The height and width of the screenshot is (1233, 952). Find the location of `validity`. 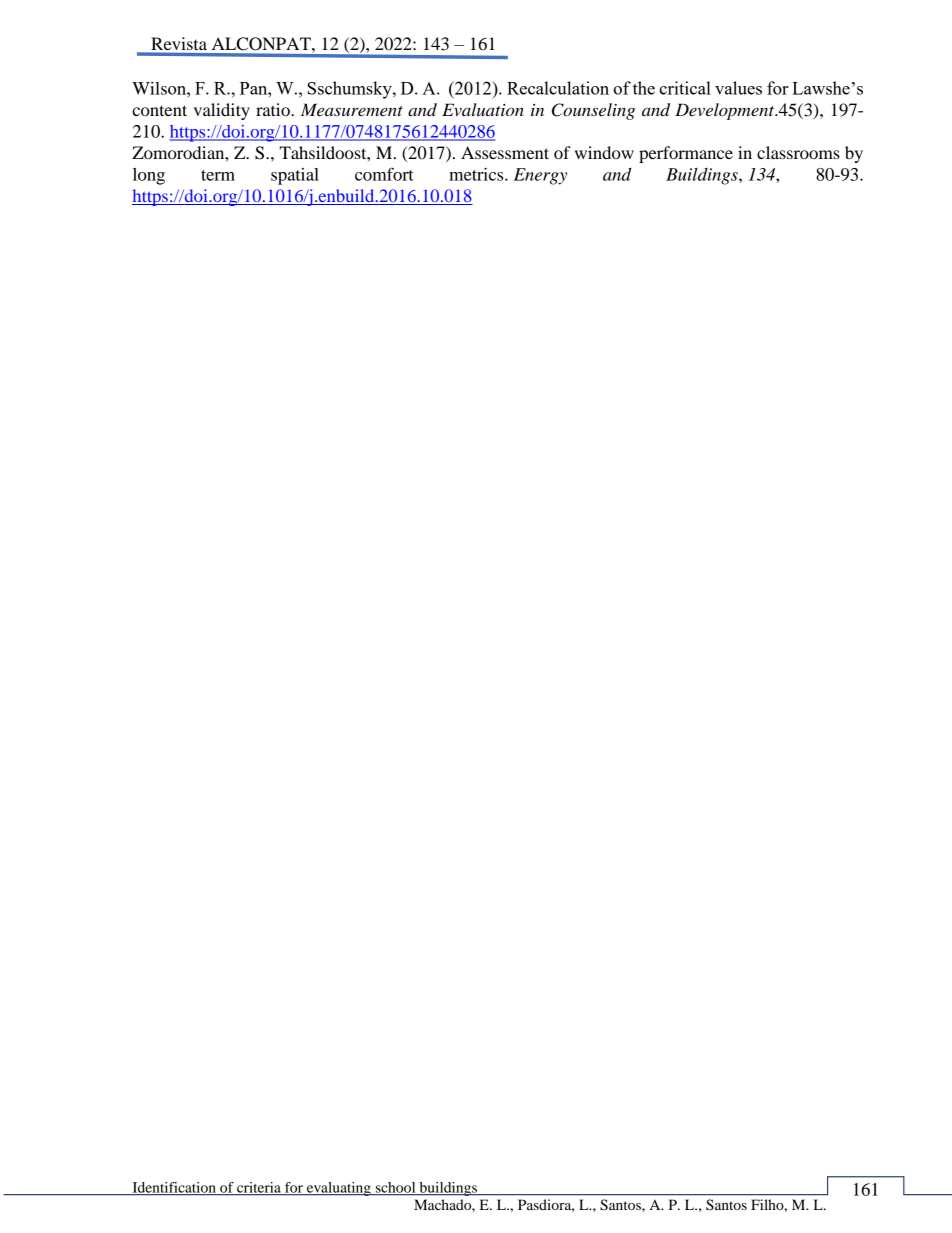

validity is located at coordinates (222, 111).
